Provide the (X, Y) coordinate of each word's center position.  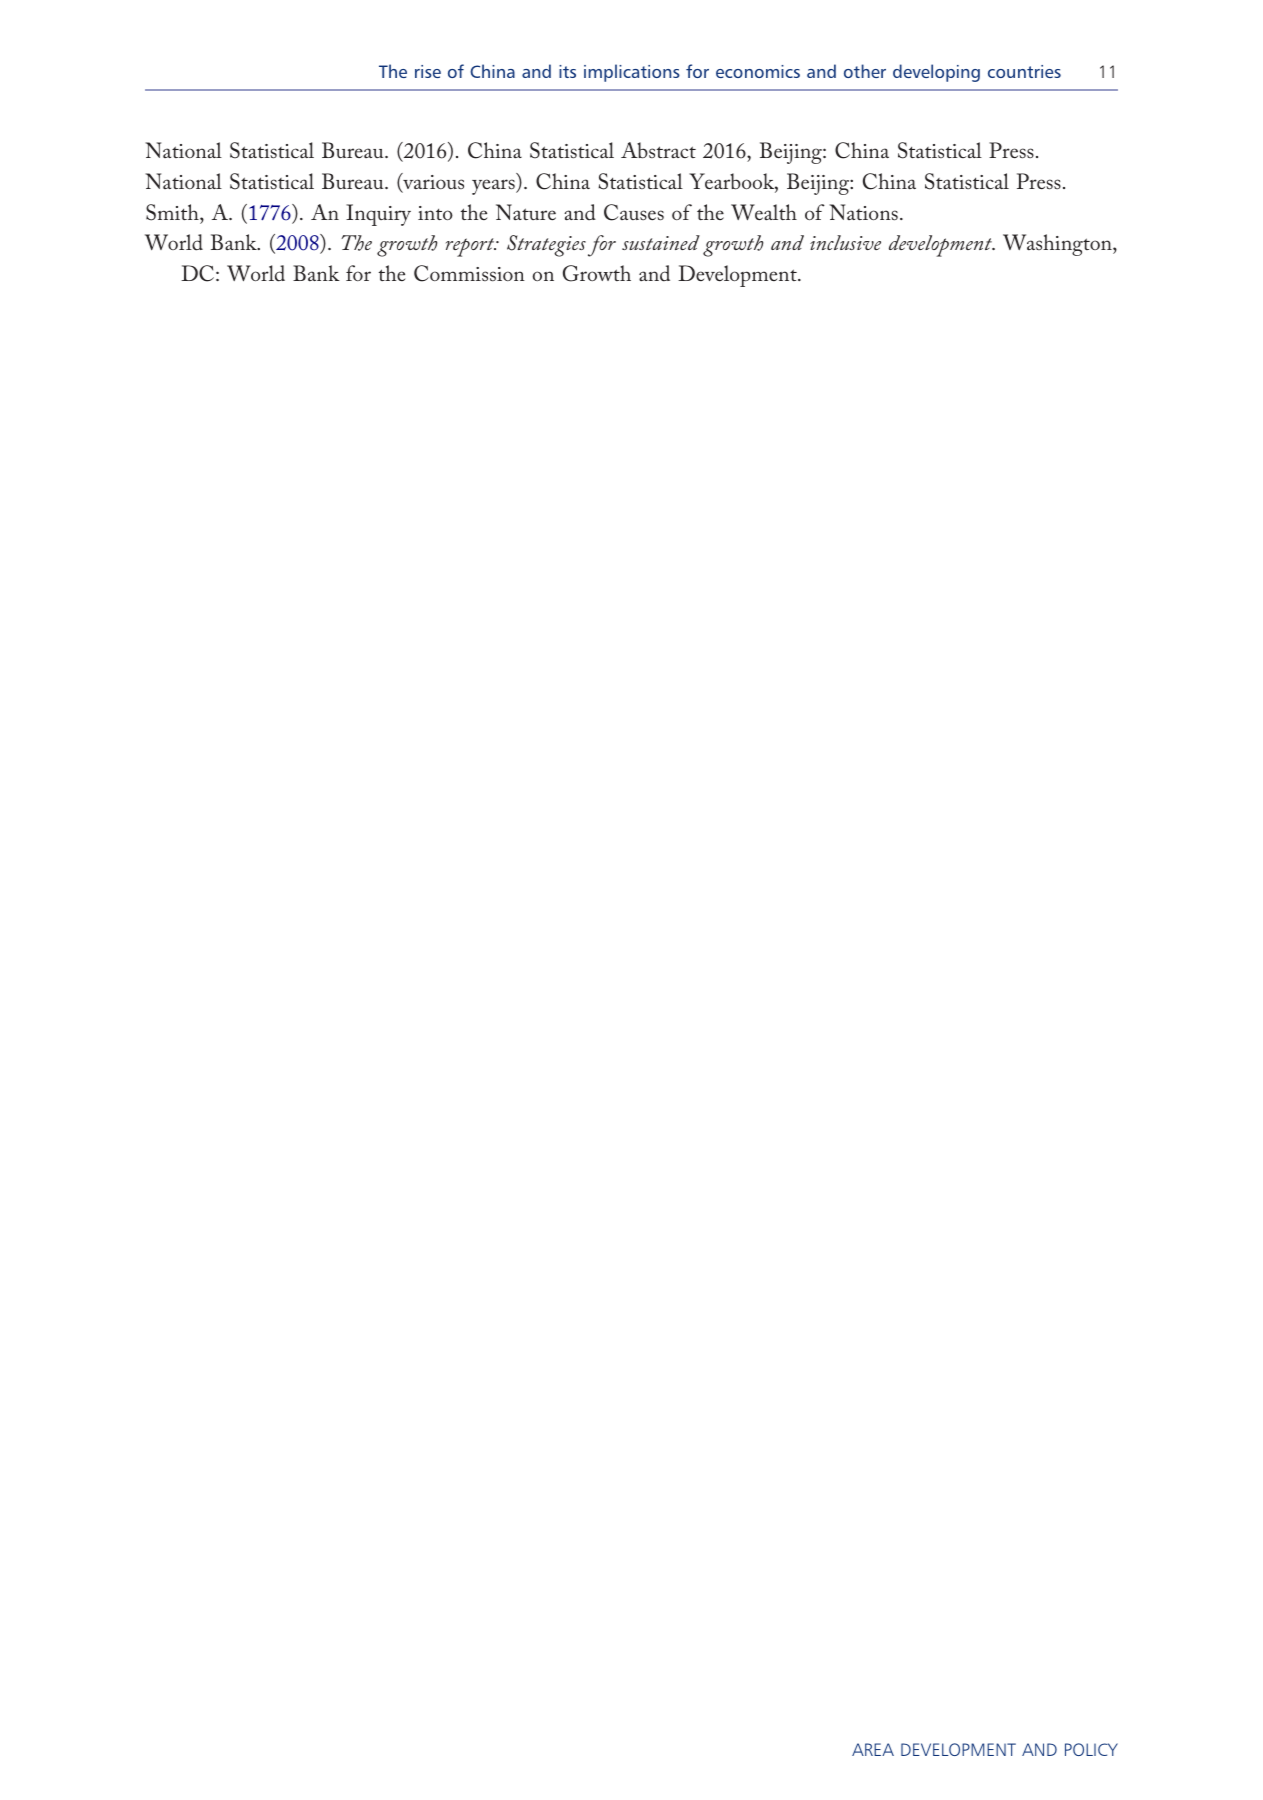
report (471, 247)
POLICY (1091, 1749)
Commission (469, 273)
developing (936, 73)
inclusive (845, 242)
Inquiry (378, 215)
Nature (526, 212)
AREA (873, 1749)
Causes (634, 212)
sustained (661, 242)
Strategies (546, 246)
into (435, 213)
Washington (1058, 245)
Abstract (658, 150)
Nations (863, 212)
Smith (173, 212)
